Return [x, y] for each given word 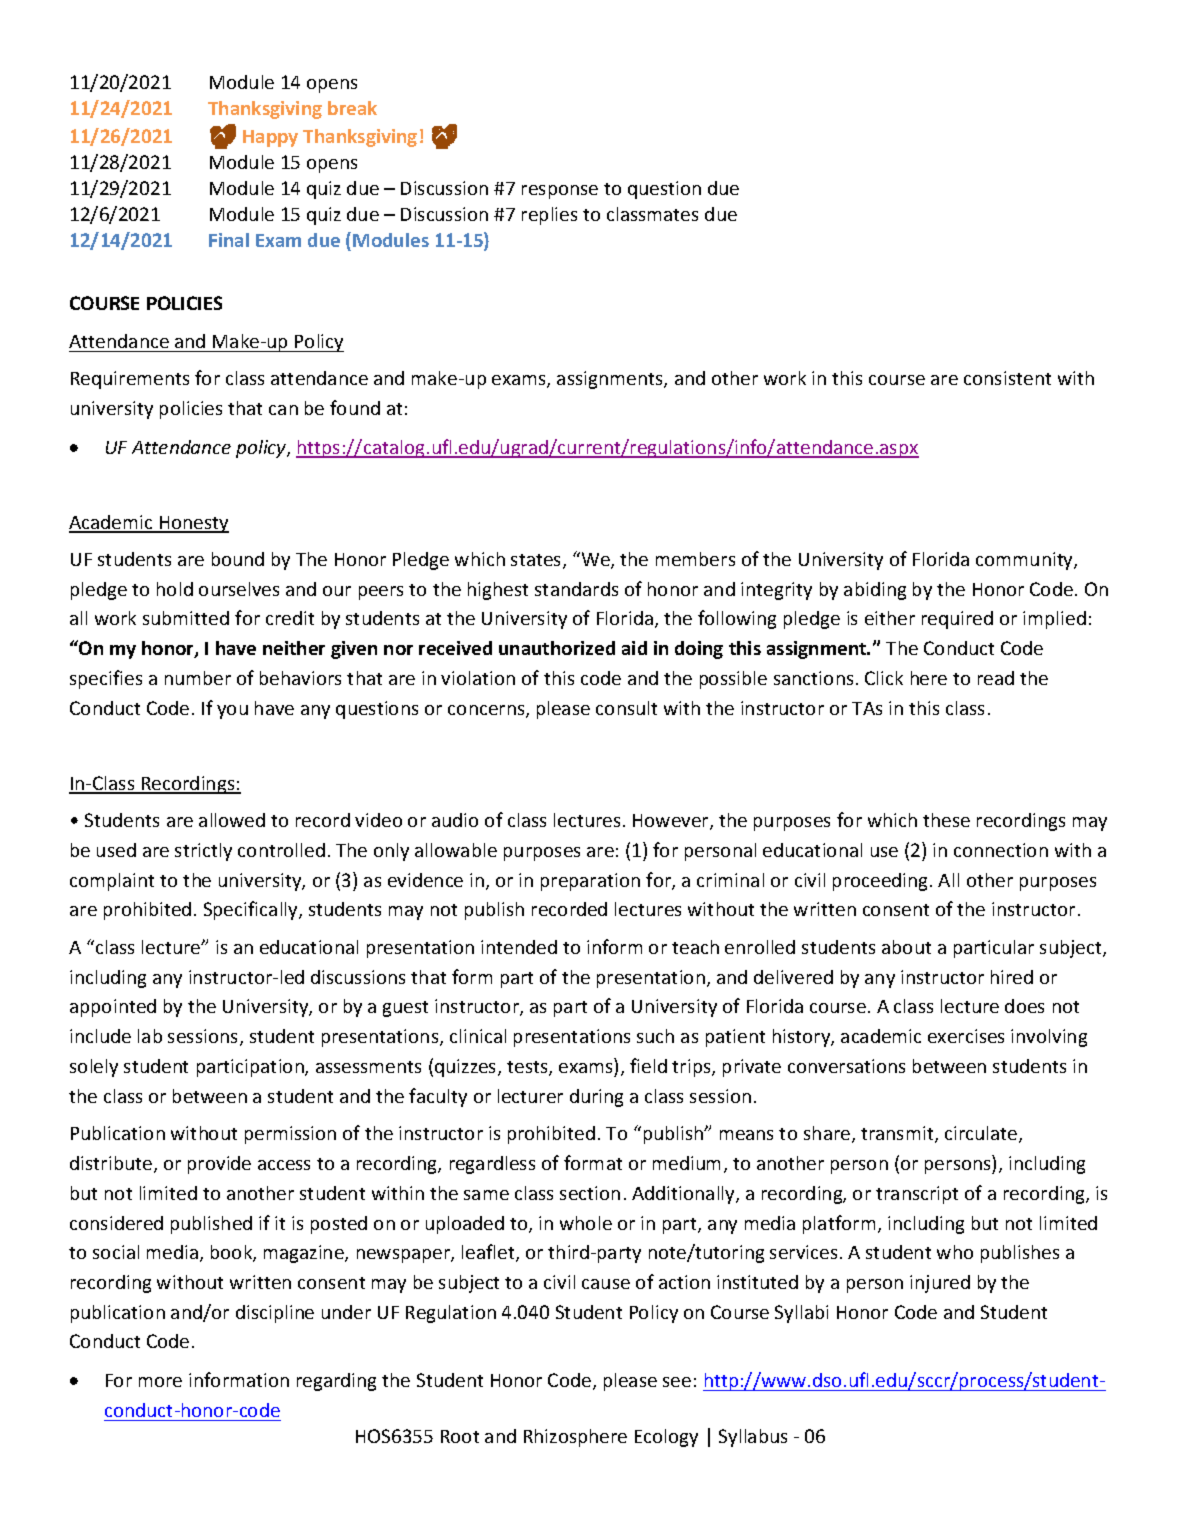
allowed [232, 820]
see [677, 1382]
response [560, 192]
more [160, 1382]
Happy [270, 138]
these [946, 820]
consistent [1007, 378]
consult [626, 708]
